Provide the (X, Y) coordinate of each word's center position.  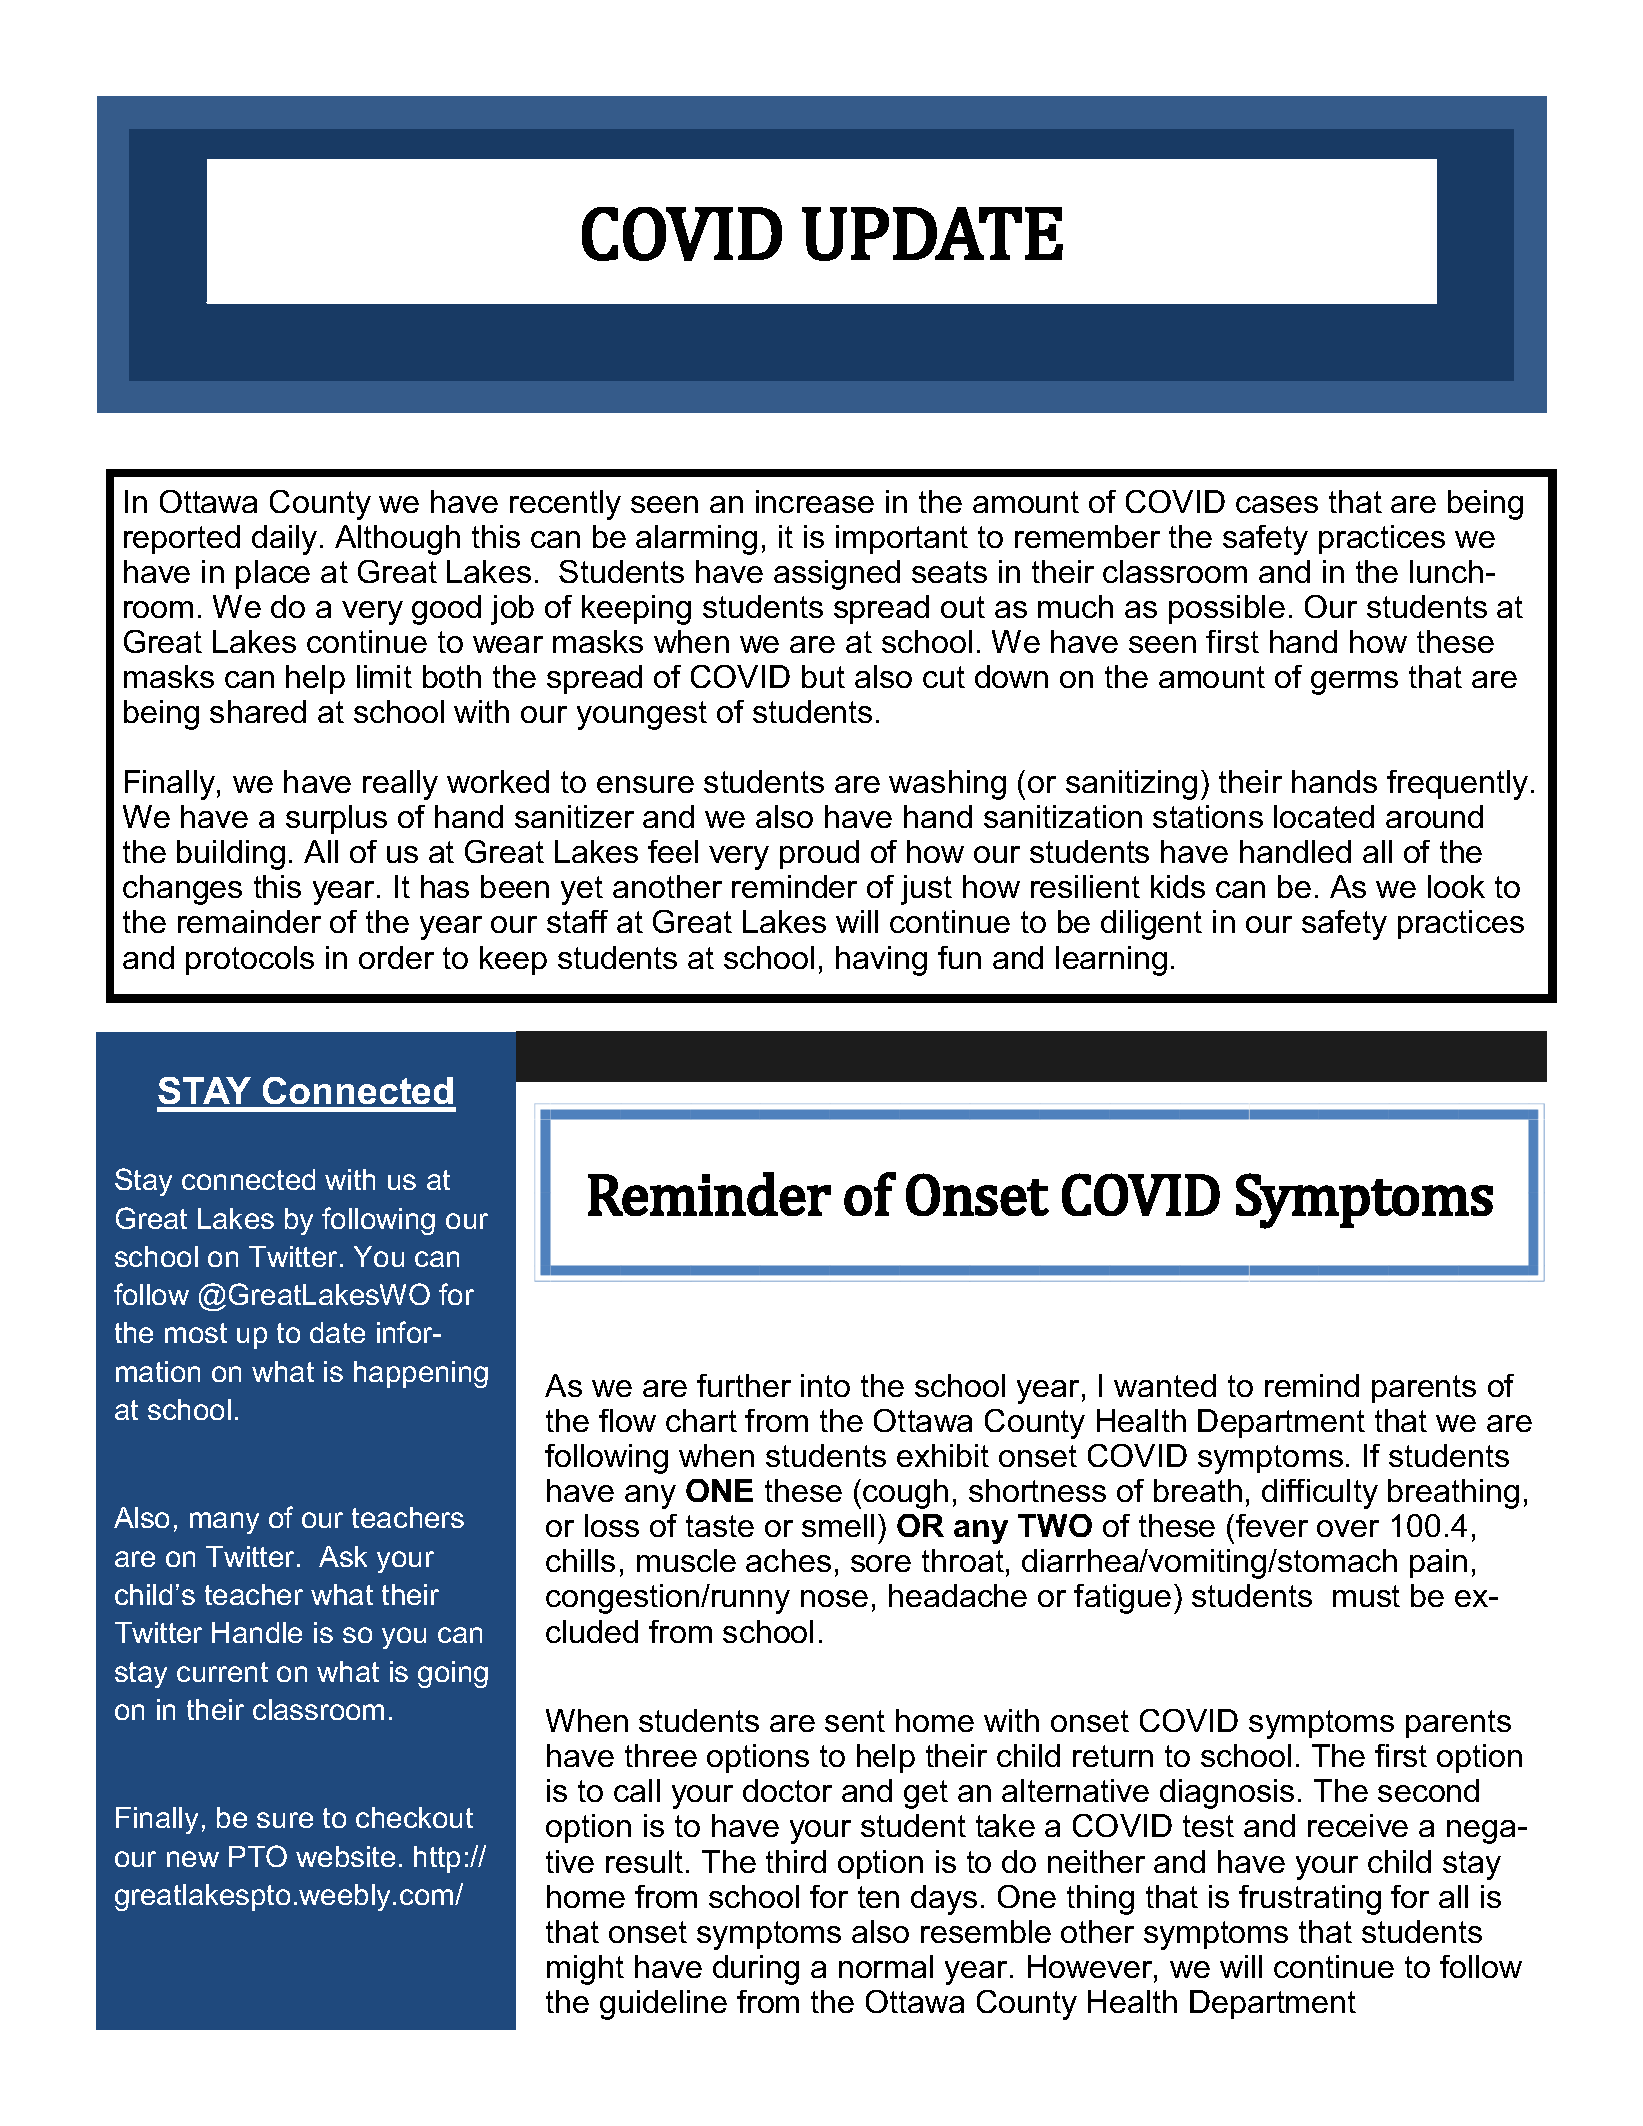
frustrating (1310, 1900)
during (756, 1970)
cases (1277, 504)
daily (284, 540)
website (345, 1856)
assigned (837, 575)
